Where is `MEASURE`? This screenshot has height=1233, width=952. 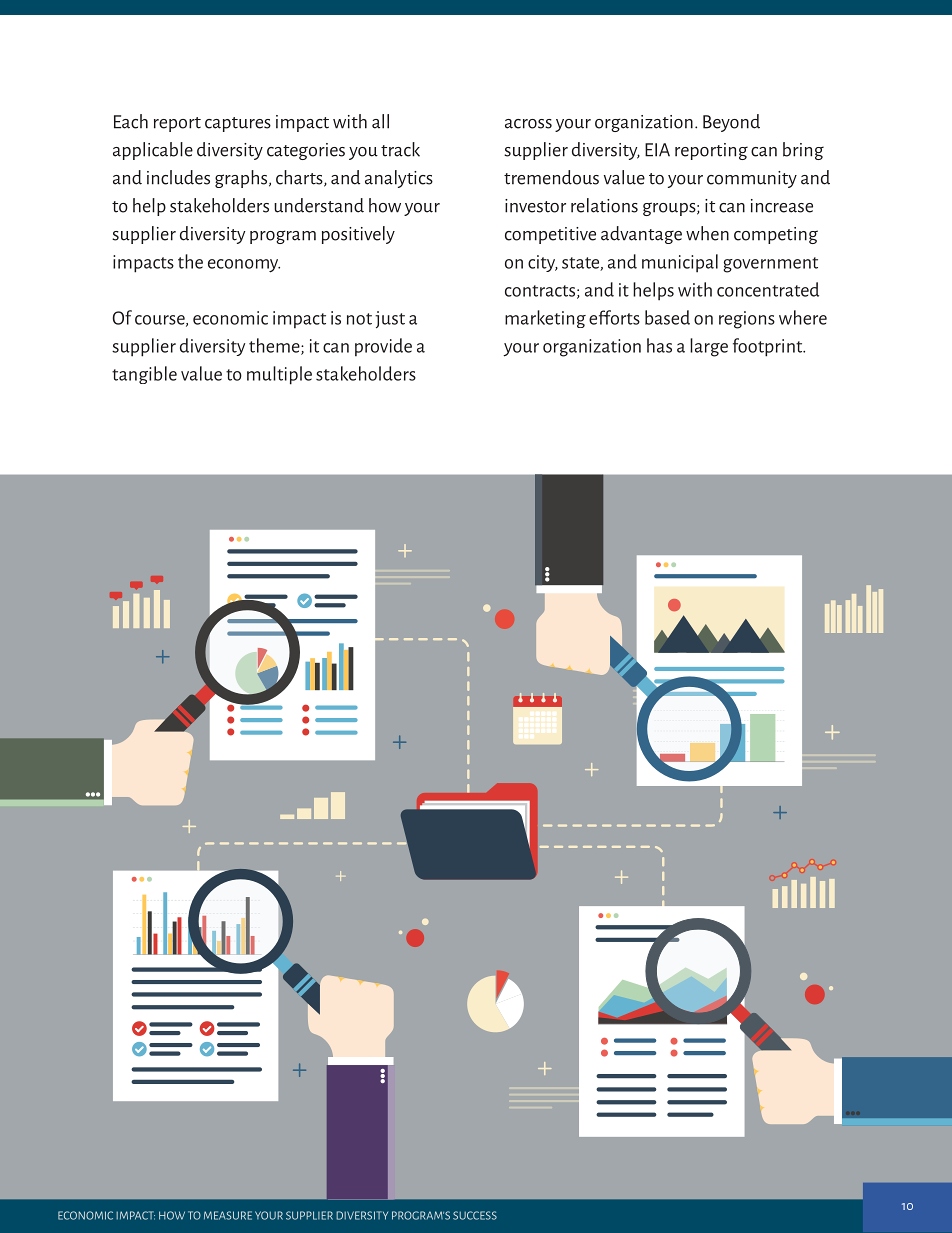 MEASURE is located at coordinates (228, 1215).
